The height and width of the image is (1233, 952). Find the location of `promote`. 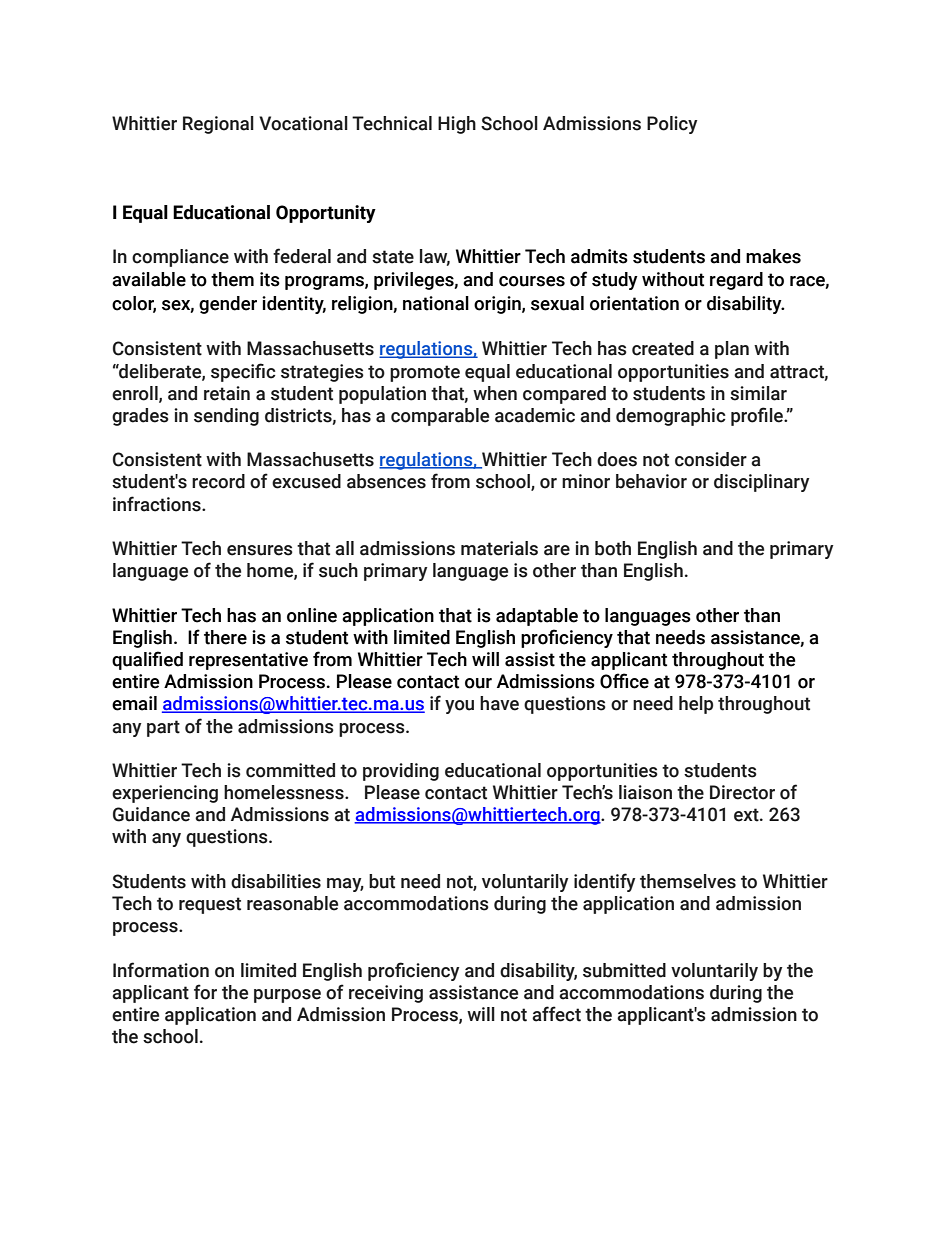

promote is located at coordinates (425, 373).
